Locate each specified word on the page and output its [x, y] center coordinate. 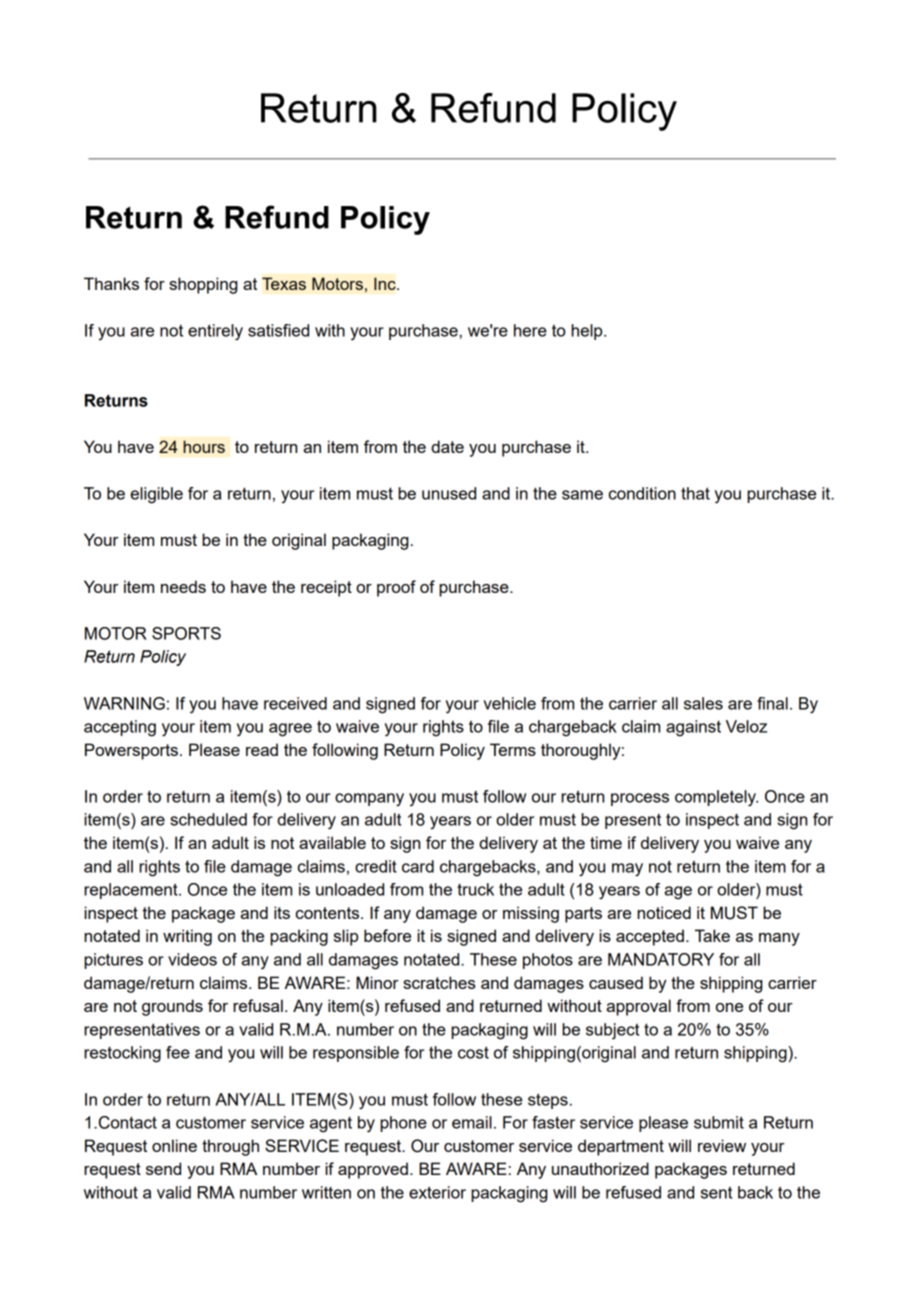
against [693, 728]
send [163, 1168]
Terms [513, 749]
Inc [386, 283]
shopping [203, 285]
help [588, 332]
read [262, 749]
